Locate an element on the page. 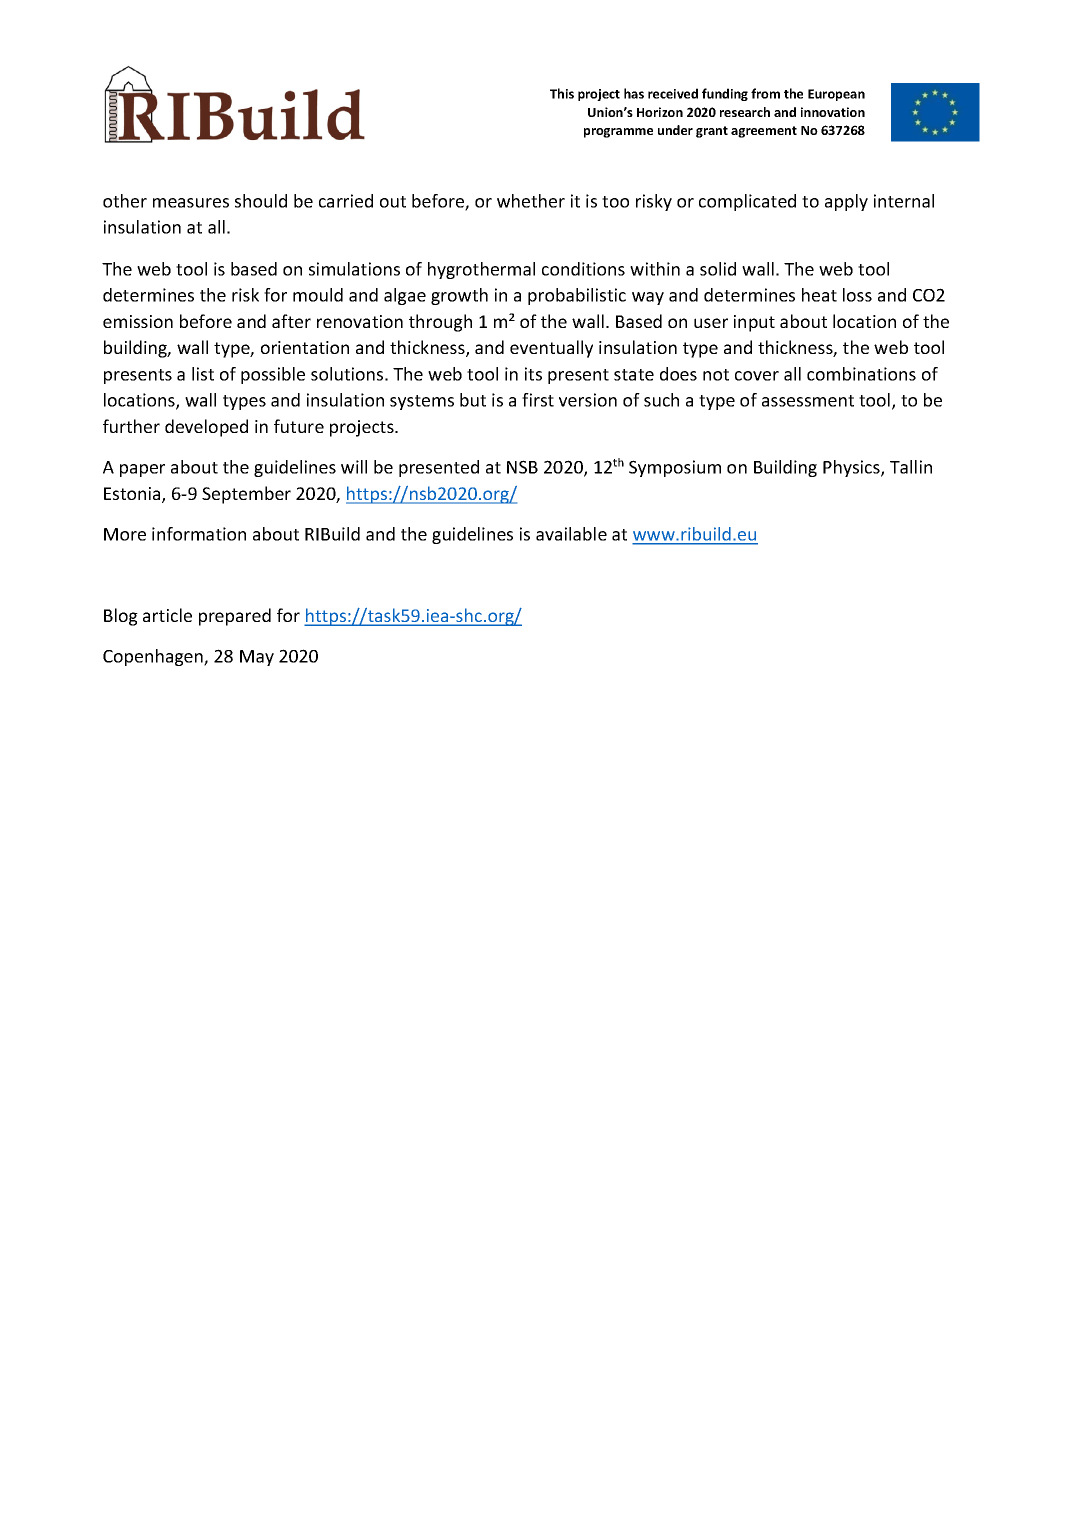 The image size is (1078, 1525). mould is located at coordinates (318, 295).
